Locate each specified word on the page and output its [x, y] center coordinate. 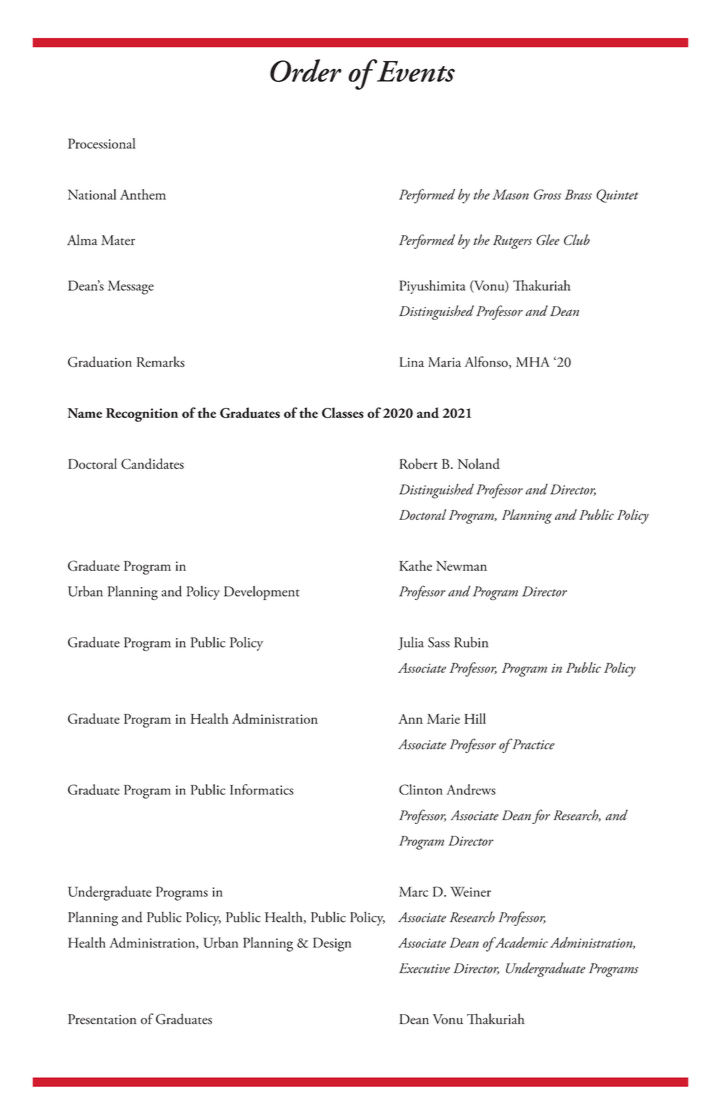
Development [262, 593]
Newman [461, 566]
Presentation [102, 1019]
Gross [547, 194]
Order [306, 70]
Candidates [152, 463]
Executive [424, 968]
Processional [102, 143]
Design [332, 944]
